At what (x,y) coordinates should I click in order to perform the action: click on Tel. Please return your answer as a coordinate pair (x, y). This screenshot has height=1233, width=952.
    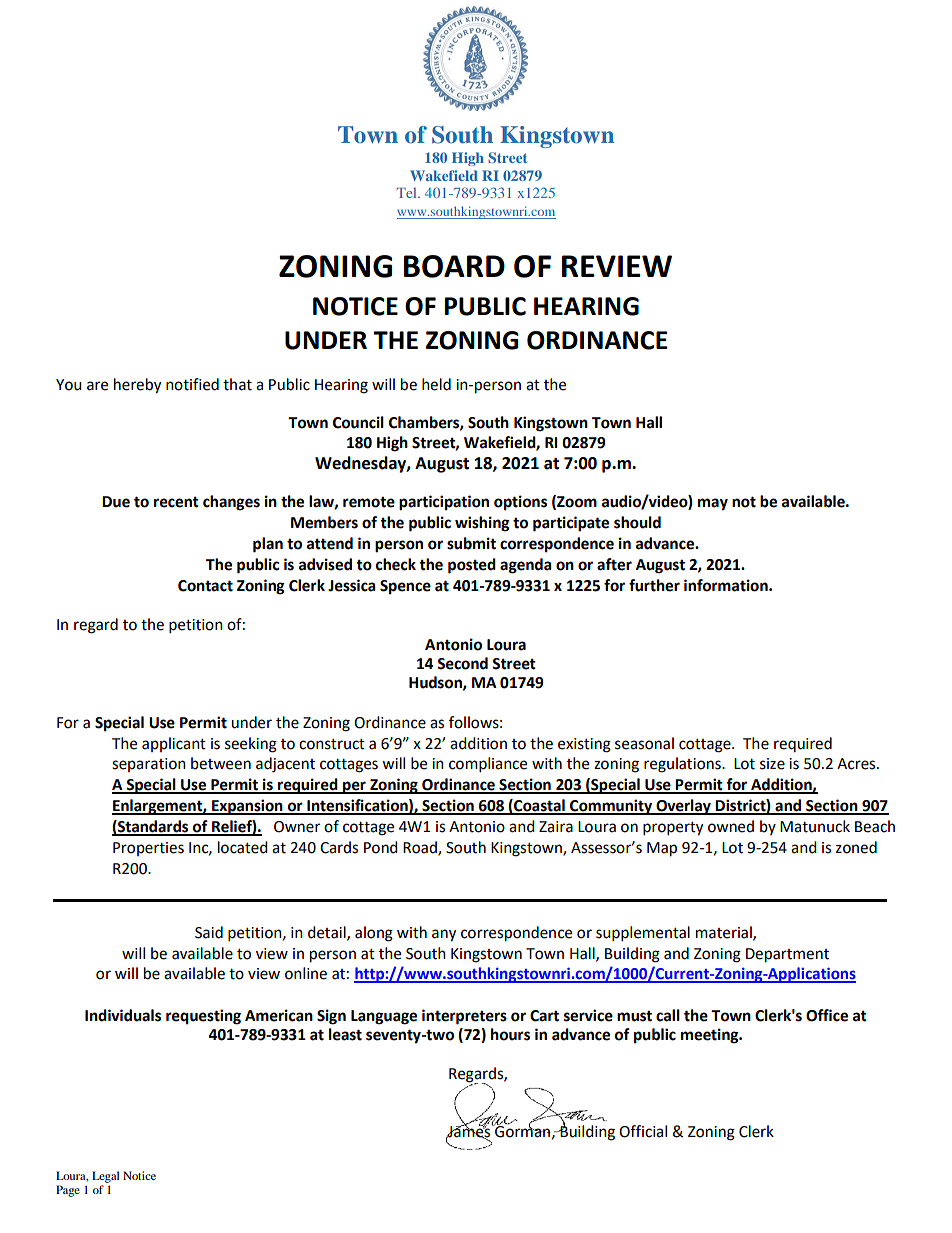
    Looking at the image, I should click on (408, 193).
